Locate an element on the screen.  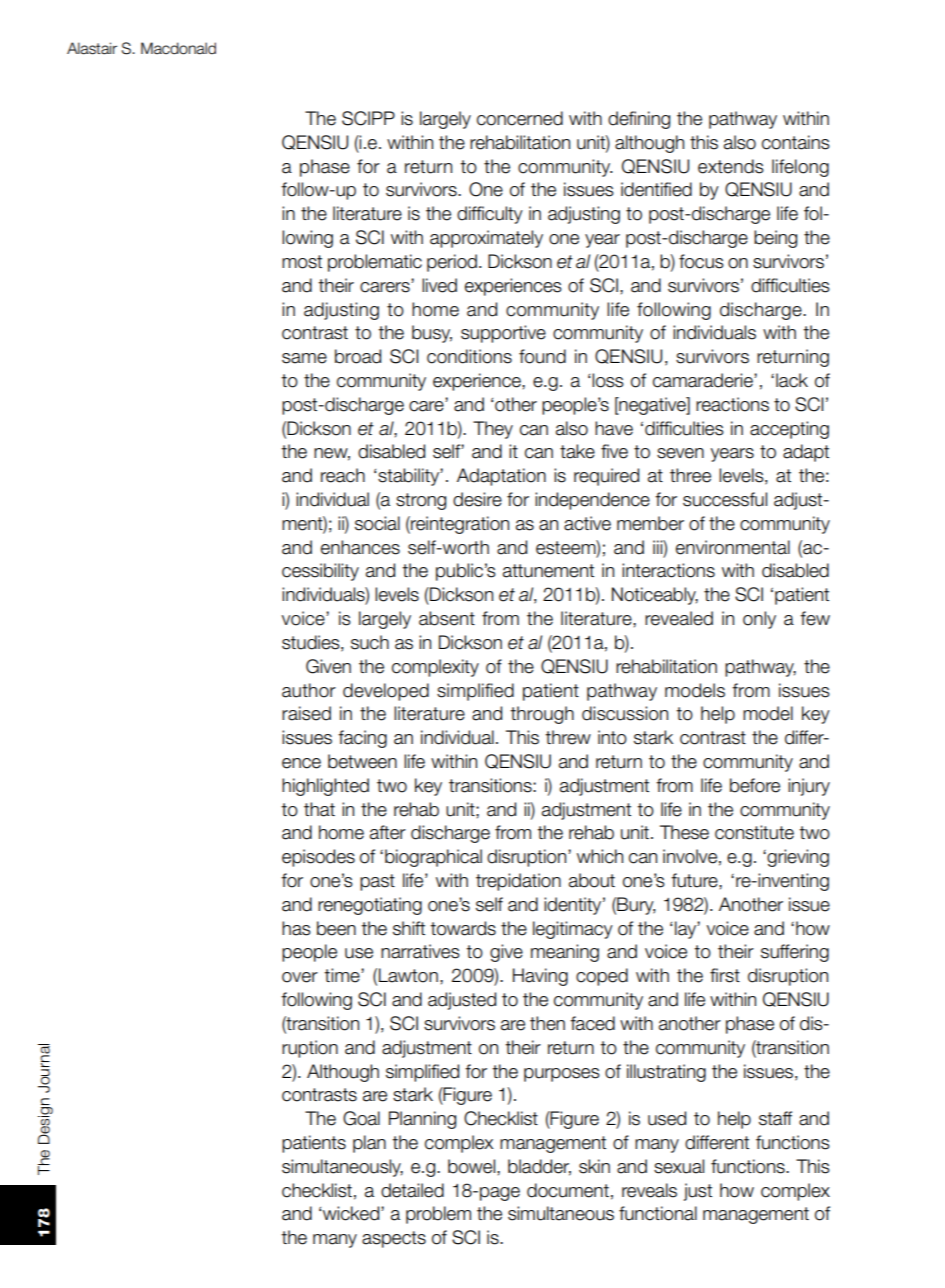
Macdonald is located at coordinates (178, 48).
